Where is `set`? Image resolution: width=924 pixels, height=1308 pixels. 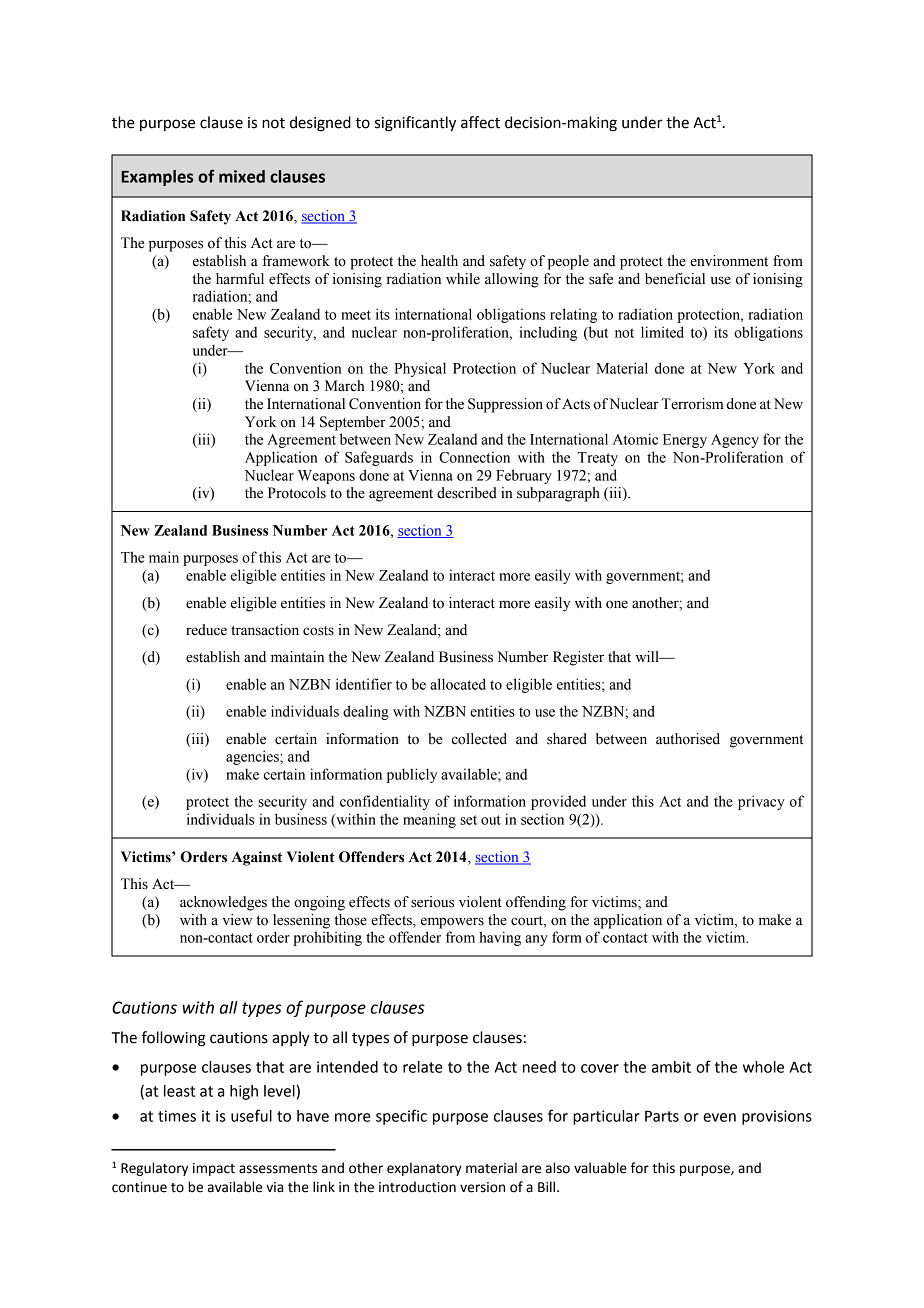 set is located at coordinates (468, 820).
